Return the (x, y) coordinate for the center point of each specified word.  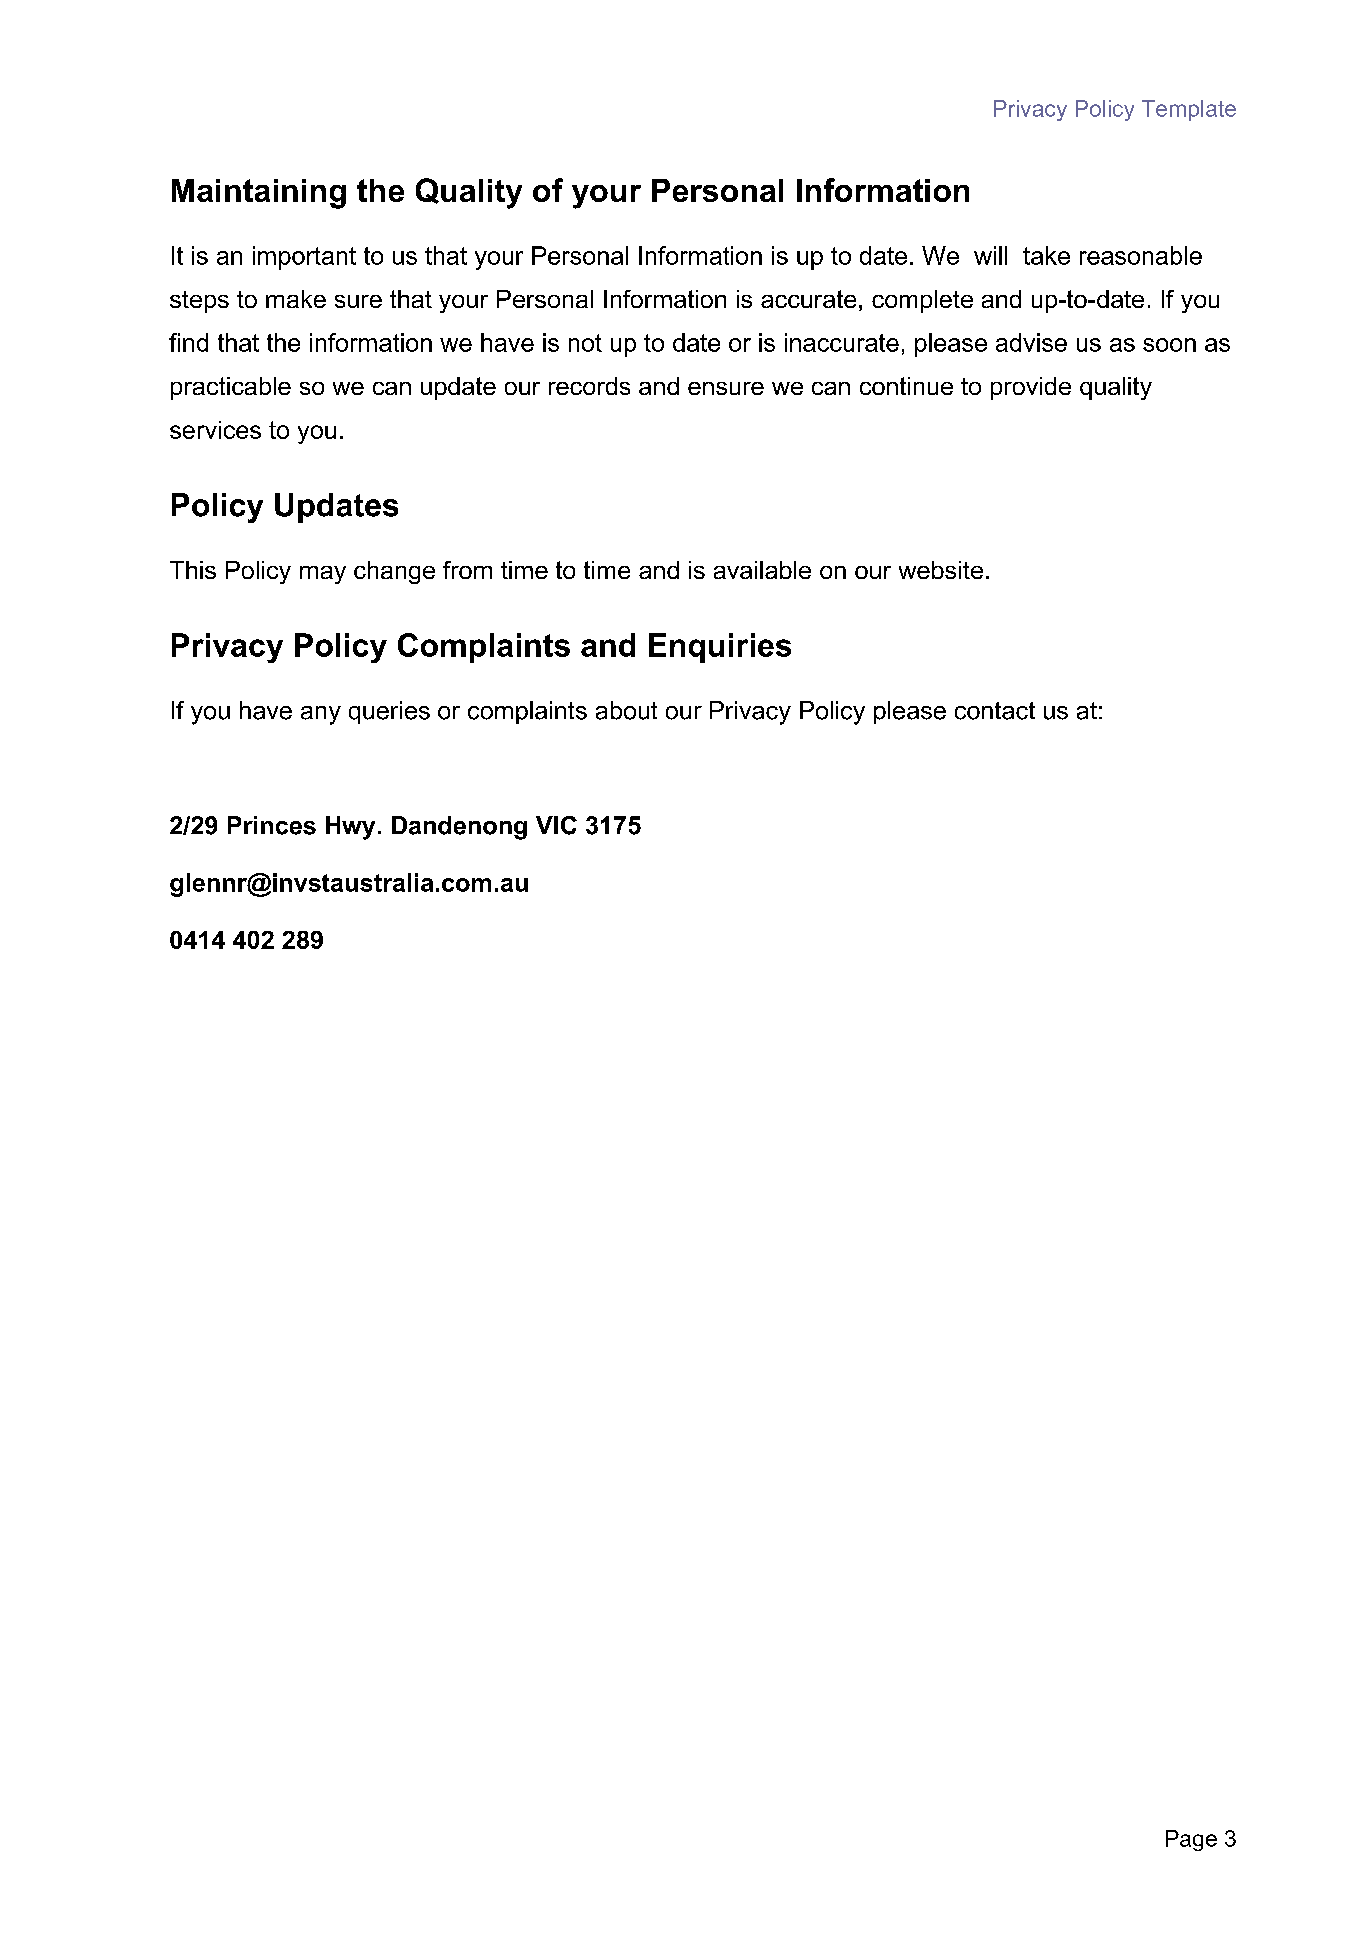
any (321, 715)
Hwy (350, 828)
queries (389, 712)
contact (995, 711)
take (1046, 255)
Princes (272, 825)
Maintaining (259, 194)
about (626, 710)
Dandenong (459, 828)
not (585, 343)
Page (1191, 1840)
